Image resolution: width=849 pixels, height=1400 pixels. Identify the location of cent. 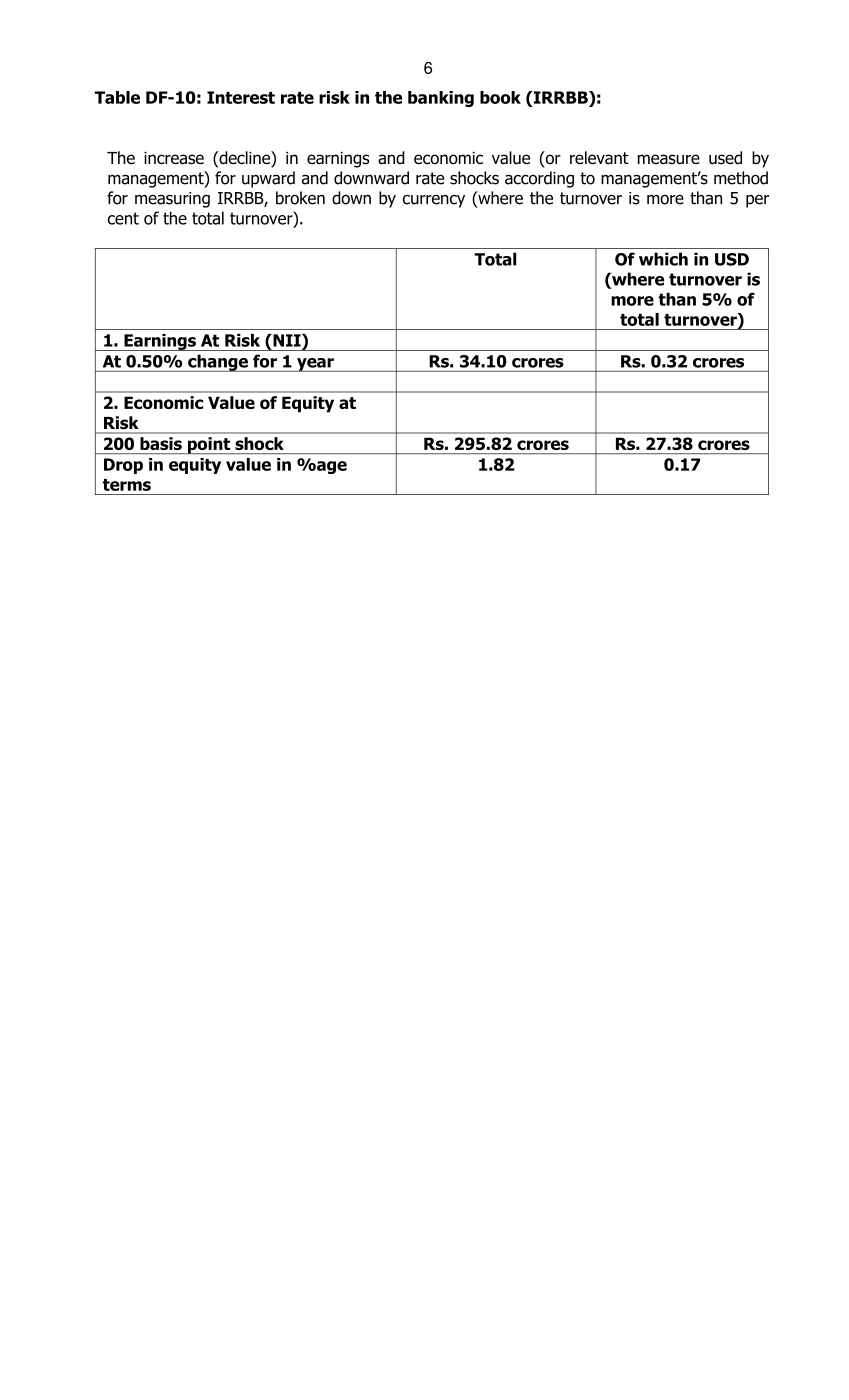
(123, 218).
